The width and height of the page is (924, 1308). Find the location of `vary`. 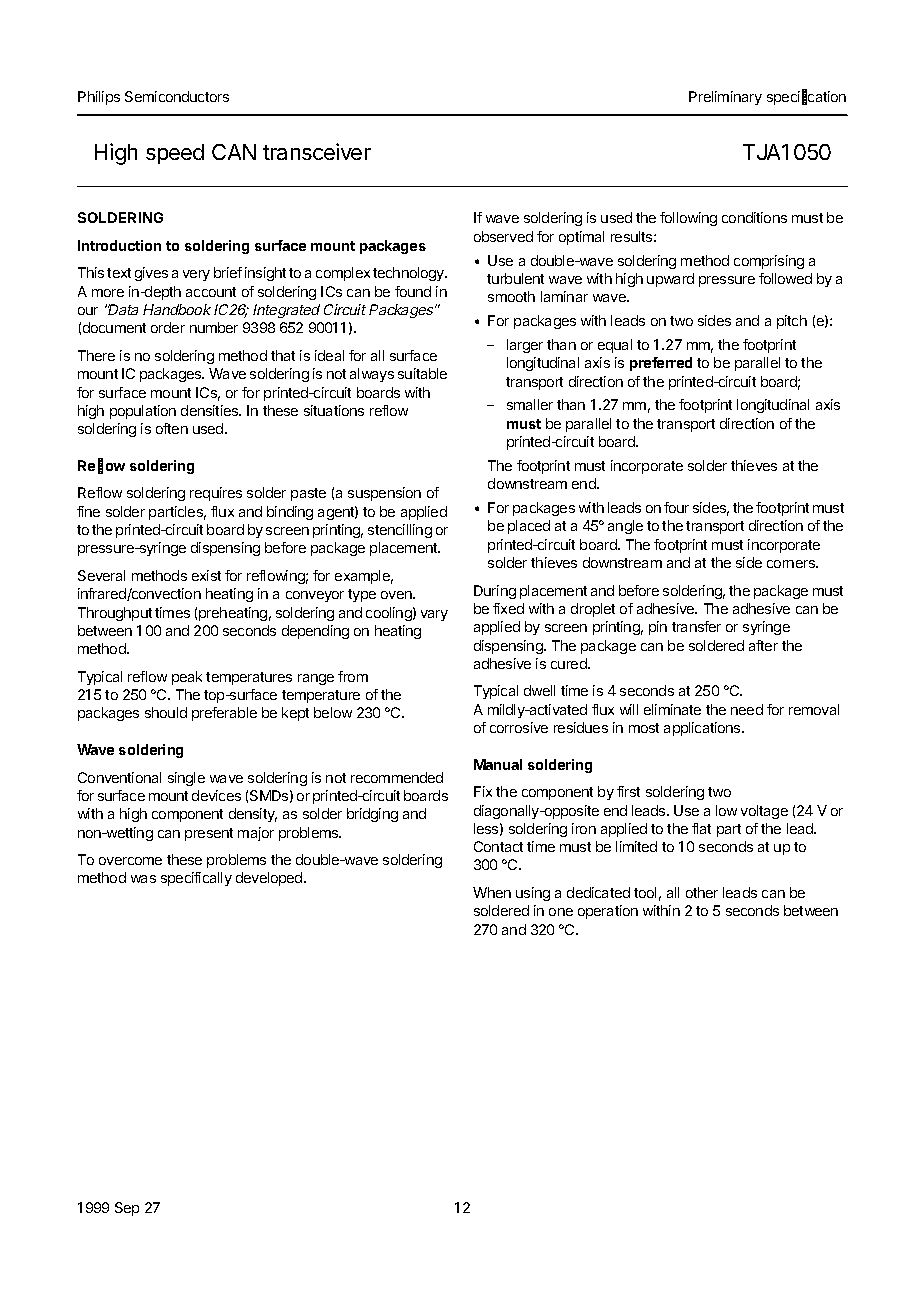

vary is located at coordinates (434, 615).
